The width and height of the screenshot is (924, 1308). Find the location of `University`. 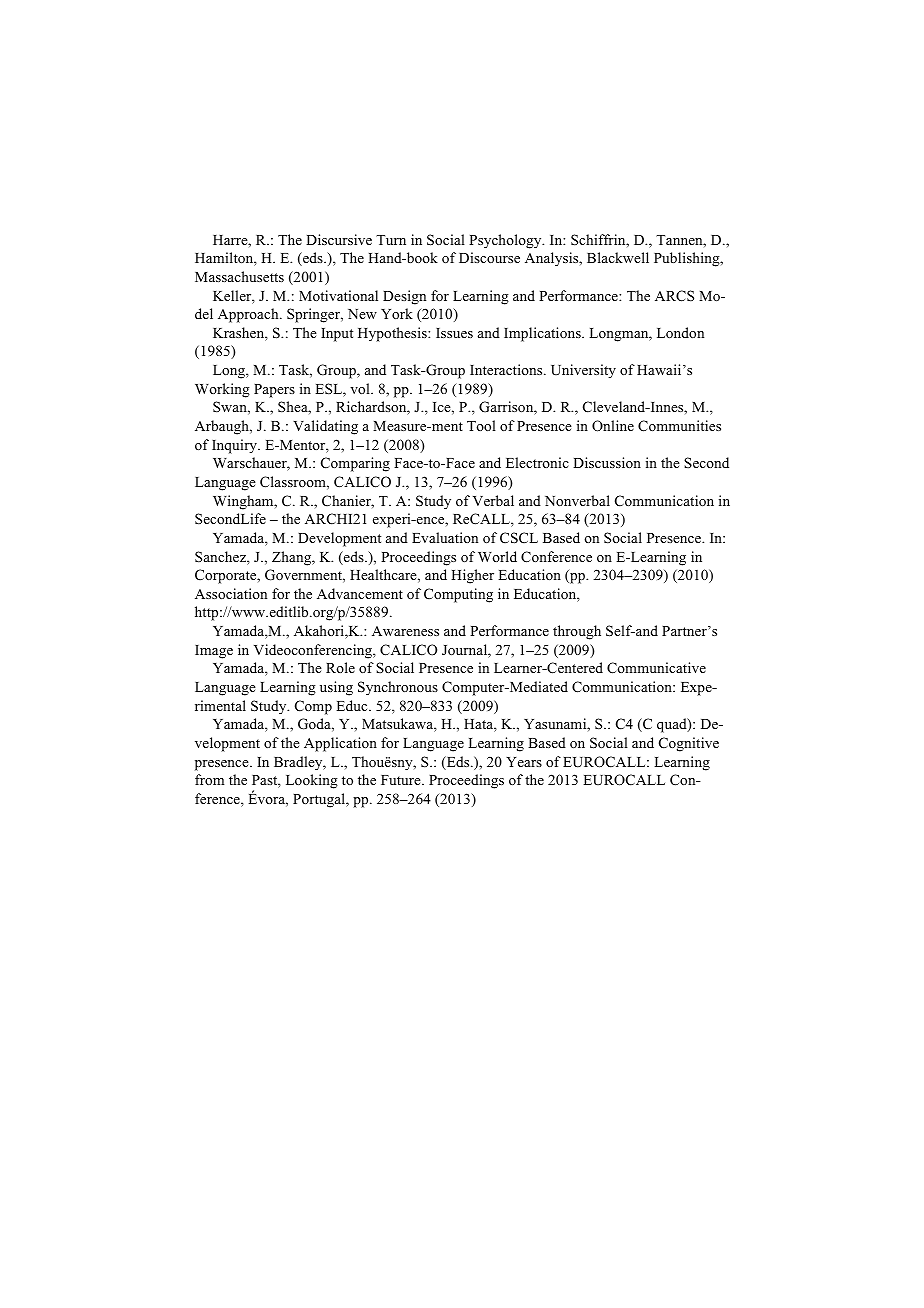

University is located at coordinates (583, 371).
